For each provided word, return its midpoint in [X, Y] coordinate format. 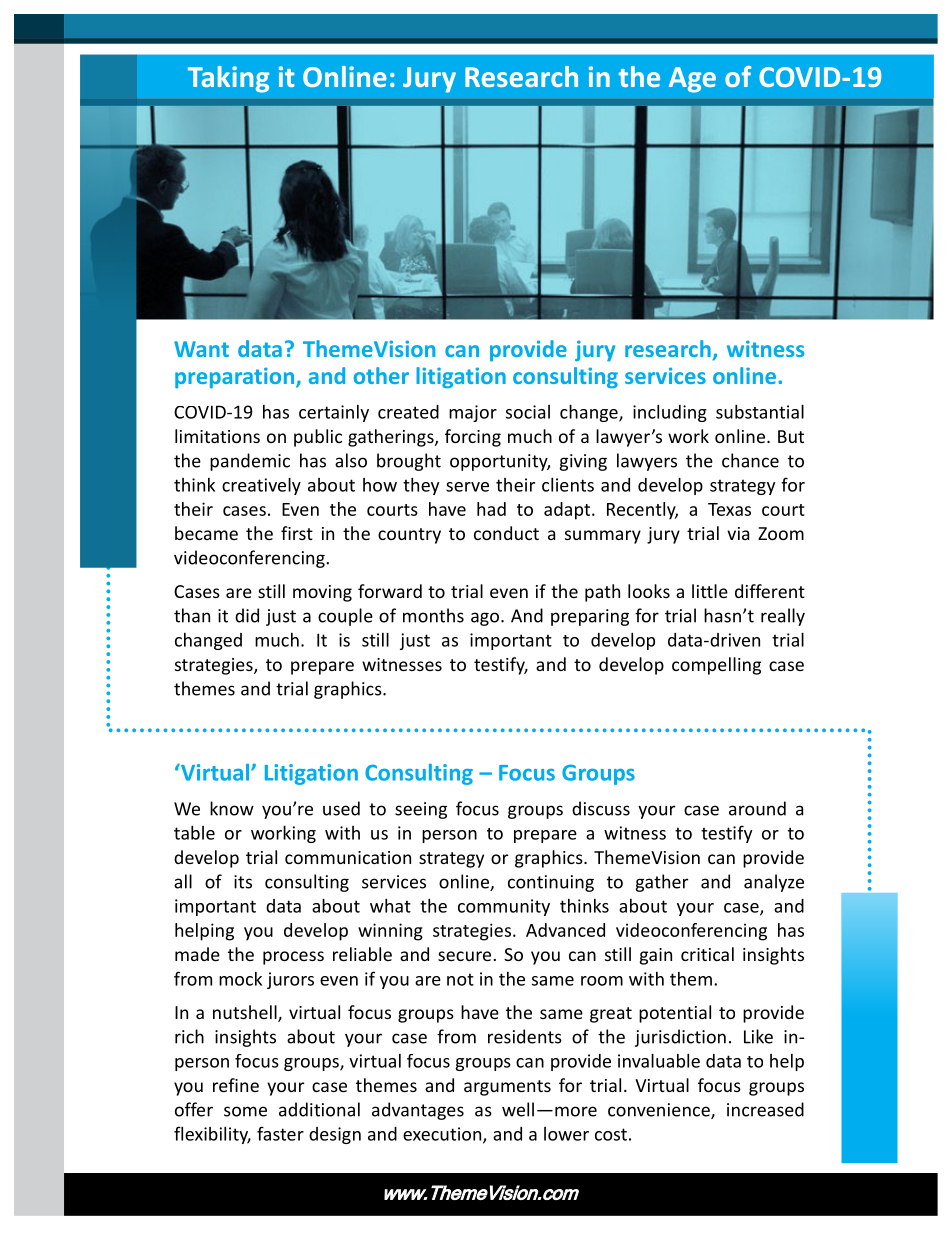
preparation [236, 377]
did [247, 615]
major [473, 413]
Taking [228, 79]
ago [486, 619]
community [504, 907]
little [710, 591]
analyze [774, 883]
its [243, 882]
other [381, 375]
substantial [760, 411]
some [245, 1111]
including [670, 413]
